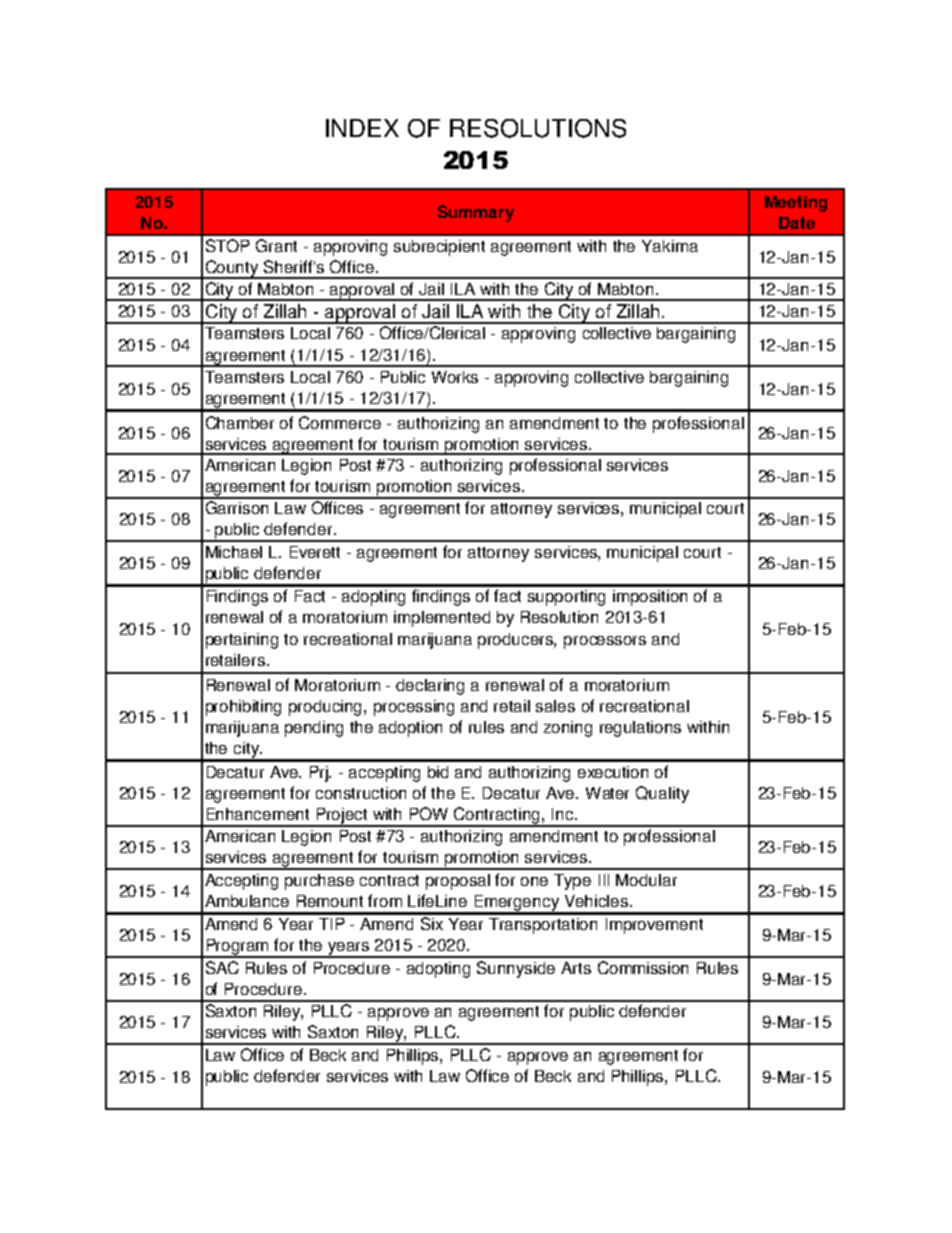  What do you see at coordinates (476, 213) in the image?
I see `Summary` at bounding box center [476, 213].
